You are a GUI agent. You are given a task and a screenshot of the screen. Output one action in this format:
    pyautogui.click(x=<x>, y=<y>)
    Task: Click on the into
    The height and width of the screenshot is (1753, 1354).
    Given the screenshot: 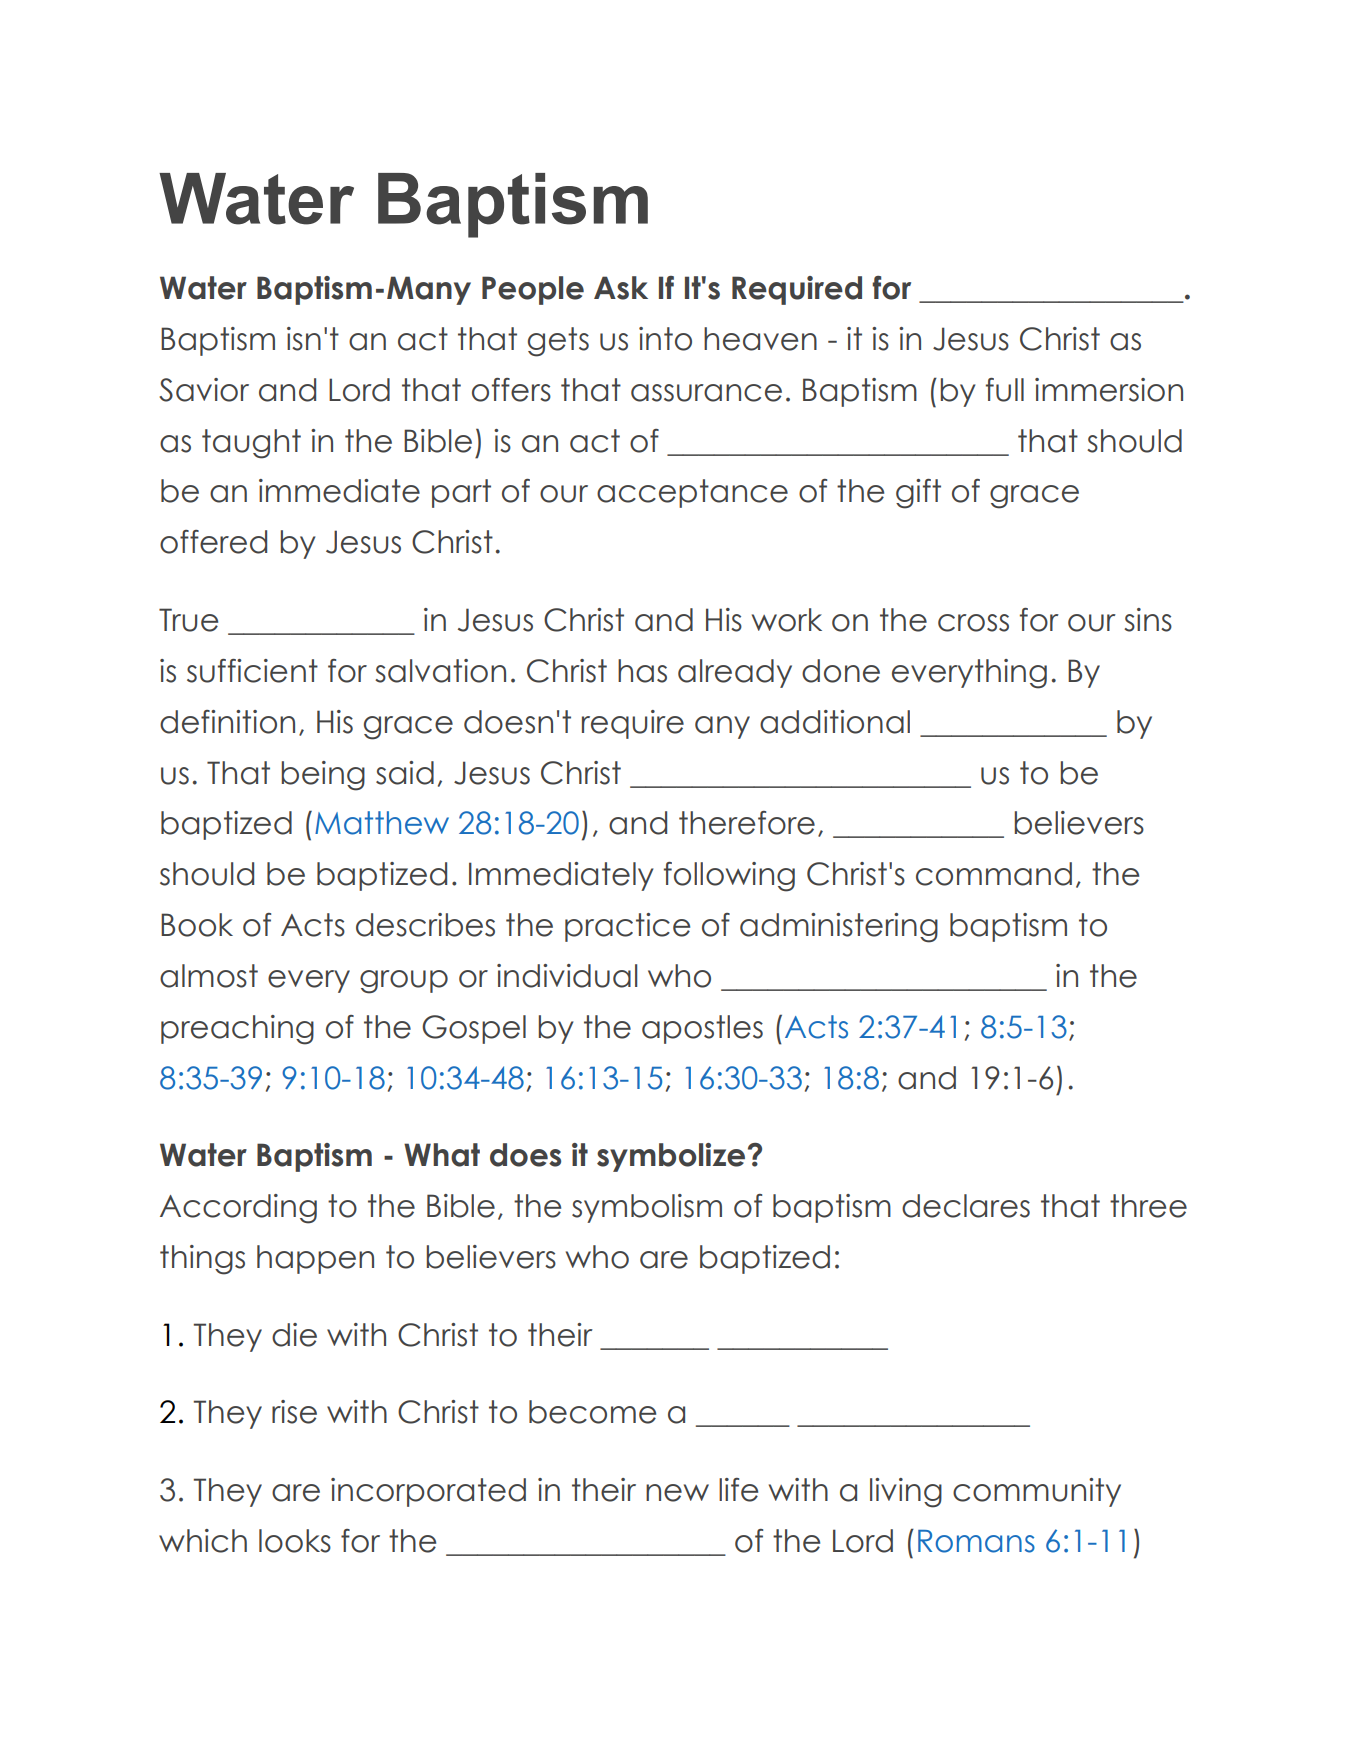 What is the action you would take?
    pyautogui.click(x=665, y=339)
